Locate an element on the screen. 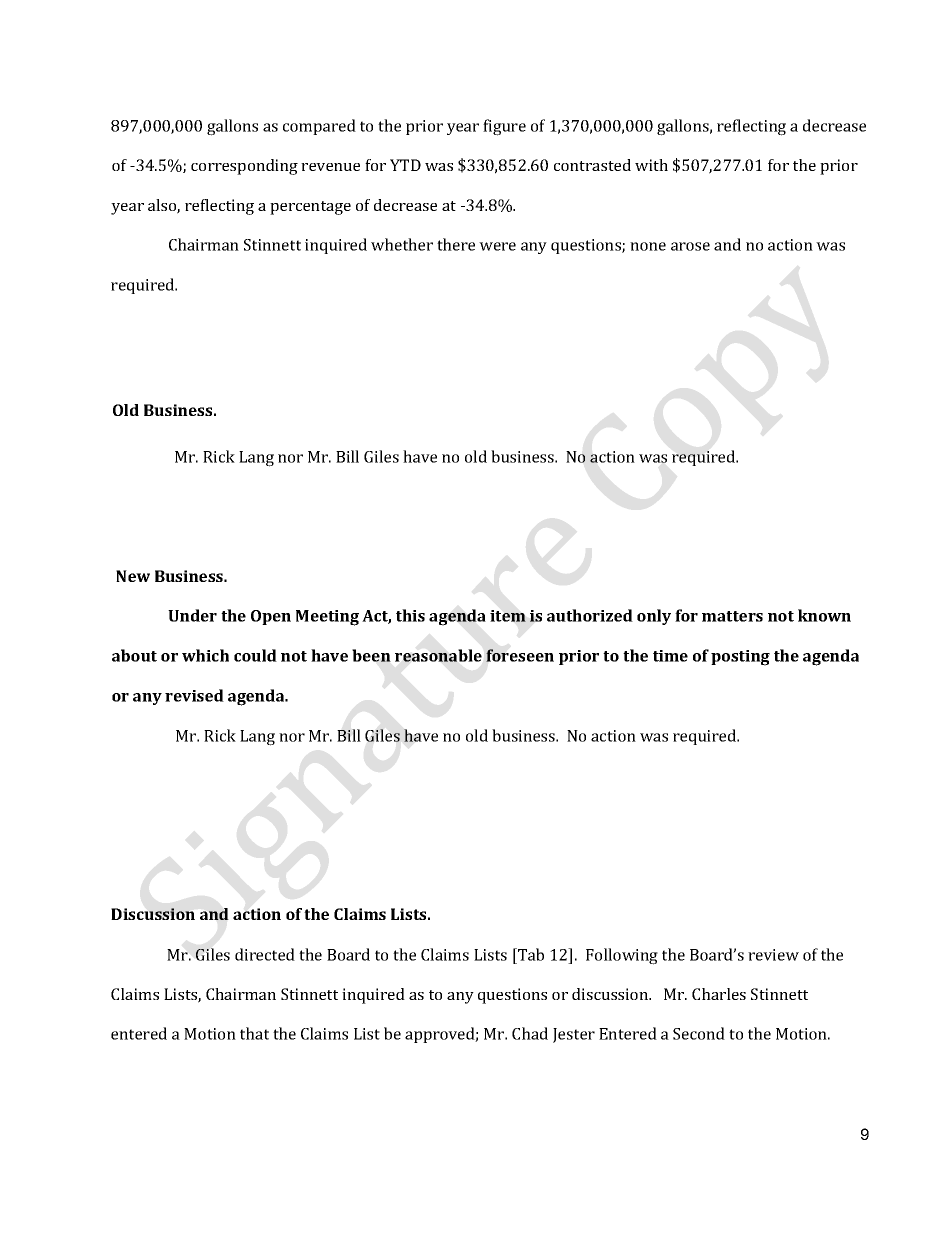  figure is located at coordinates (504, 127).
